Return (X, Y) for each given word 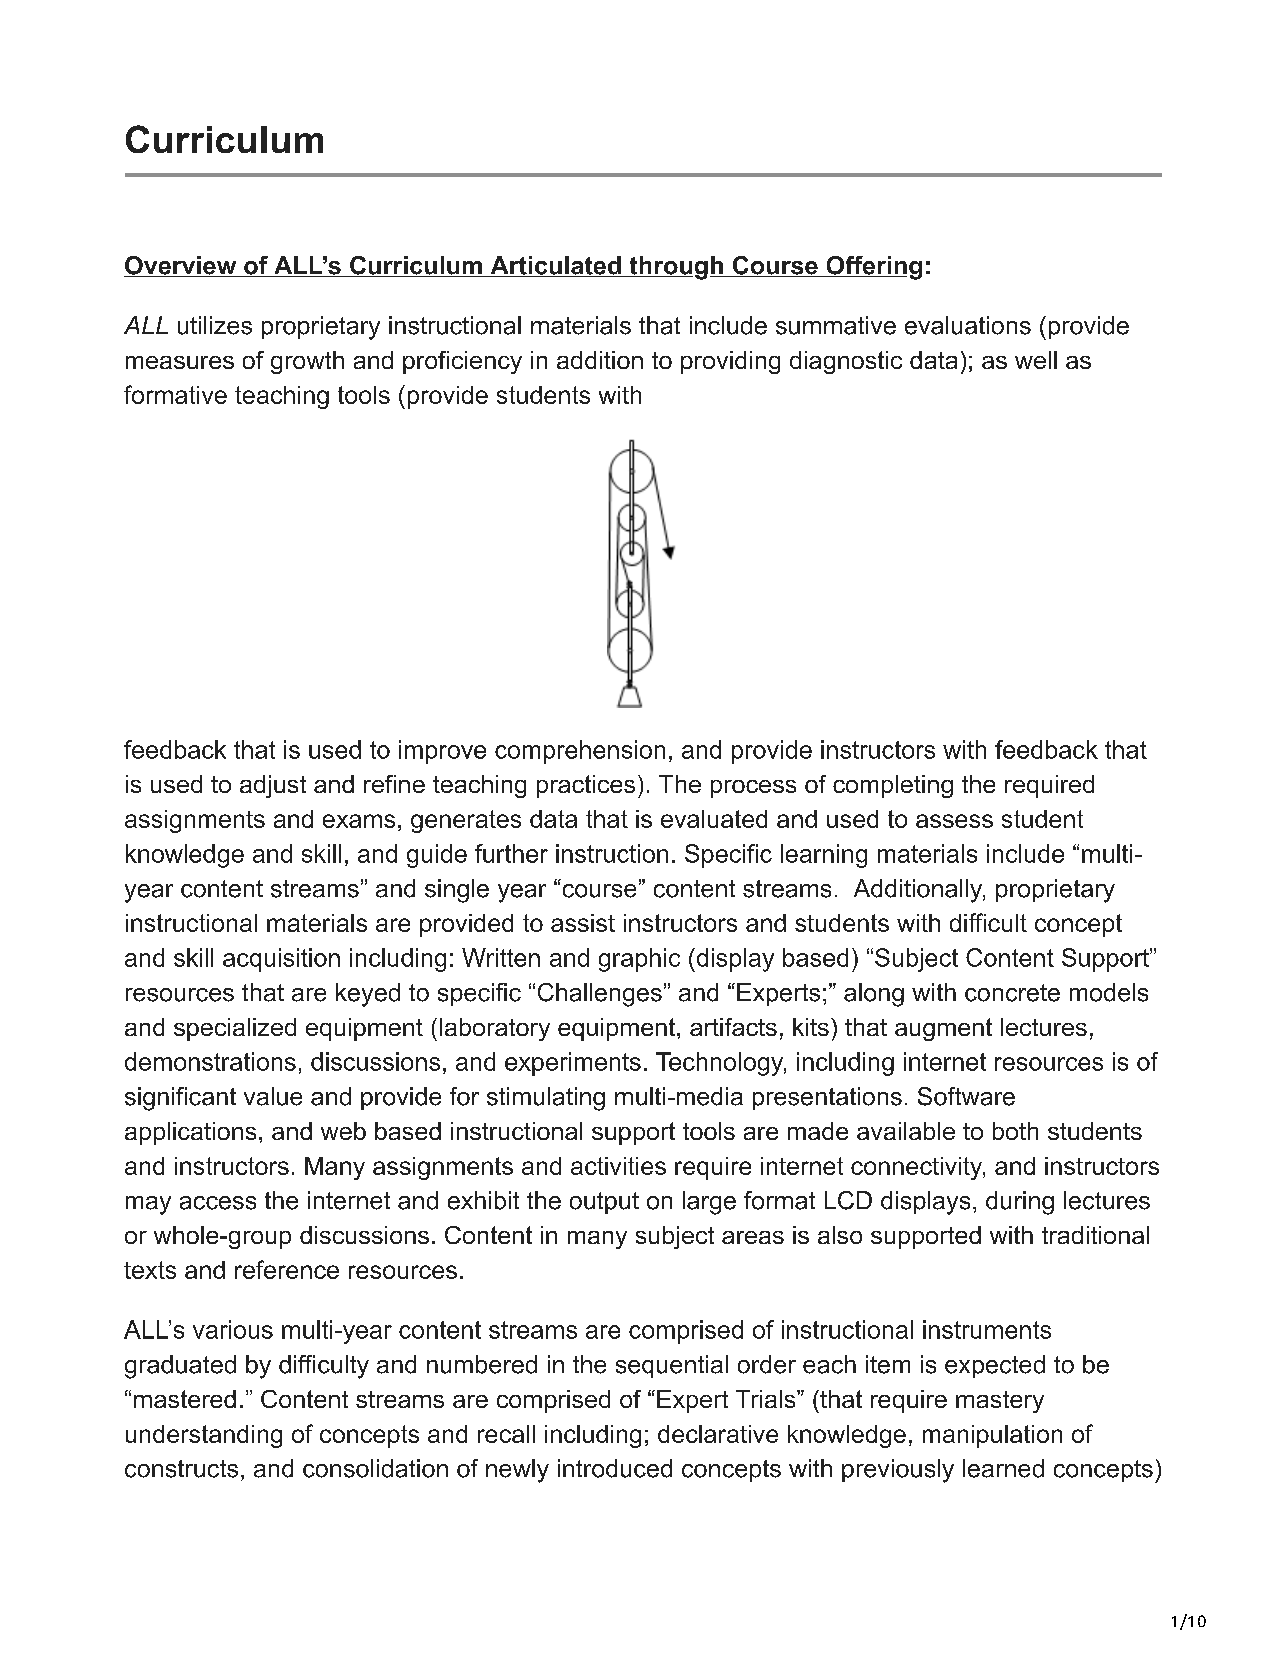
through (676, 268)
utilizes (215, 325)
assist (583, 923)
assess (954, 821)
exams (359, 821)
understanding (204, 1436)
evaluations (968, 325)
